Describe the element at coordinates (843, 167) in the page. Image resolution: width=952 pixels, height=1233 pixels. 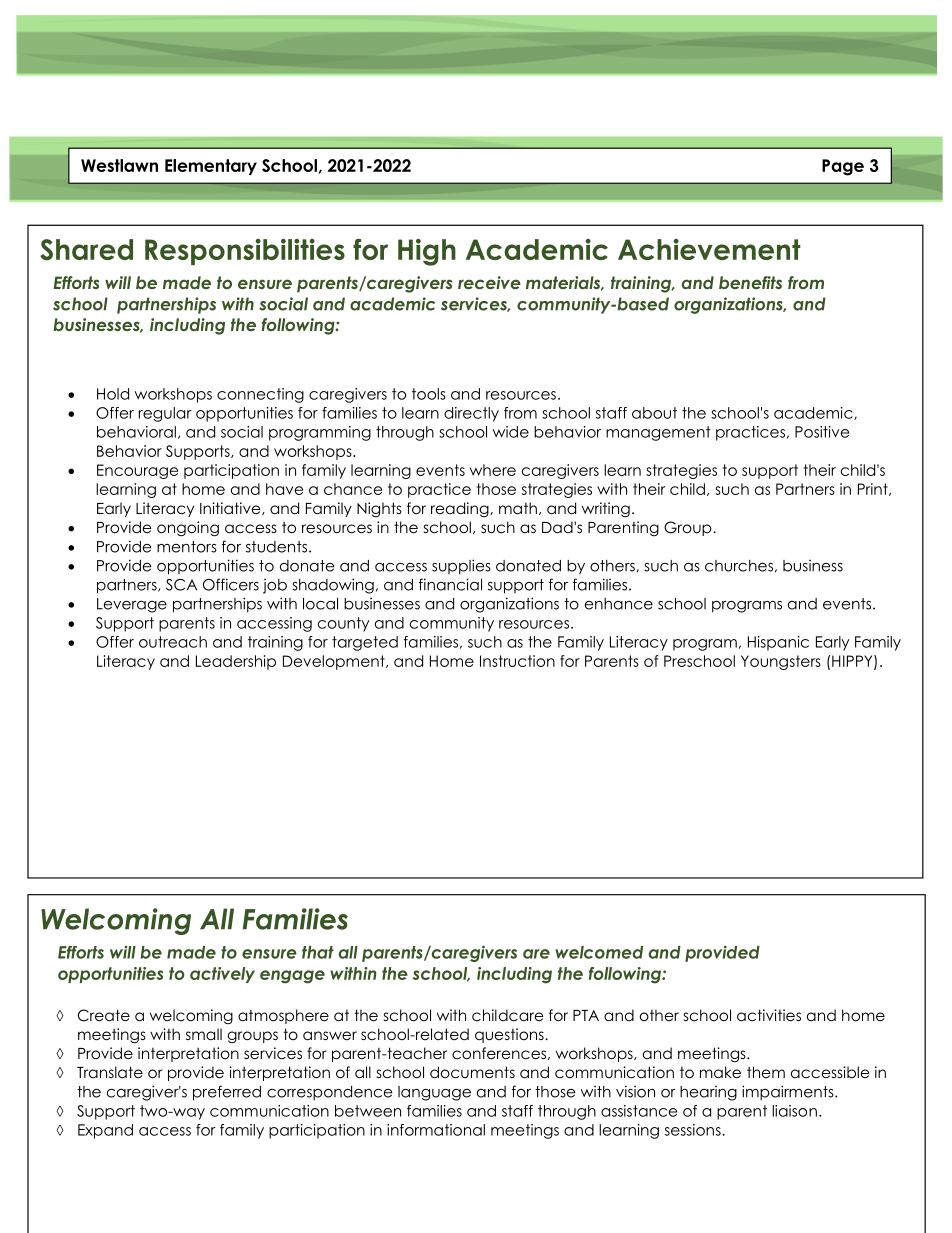
I see `Page` at that location.
